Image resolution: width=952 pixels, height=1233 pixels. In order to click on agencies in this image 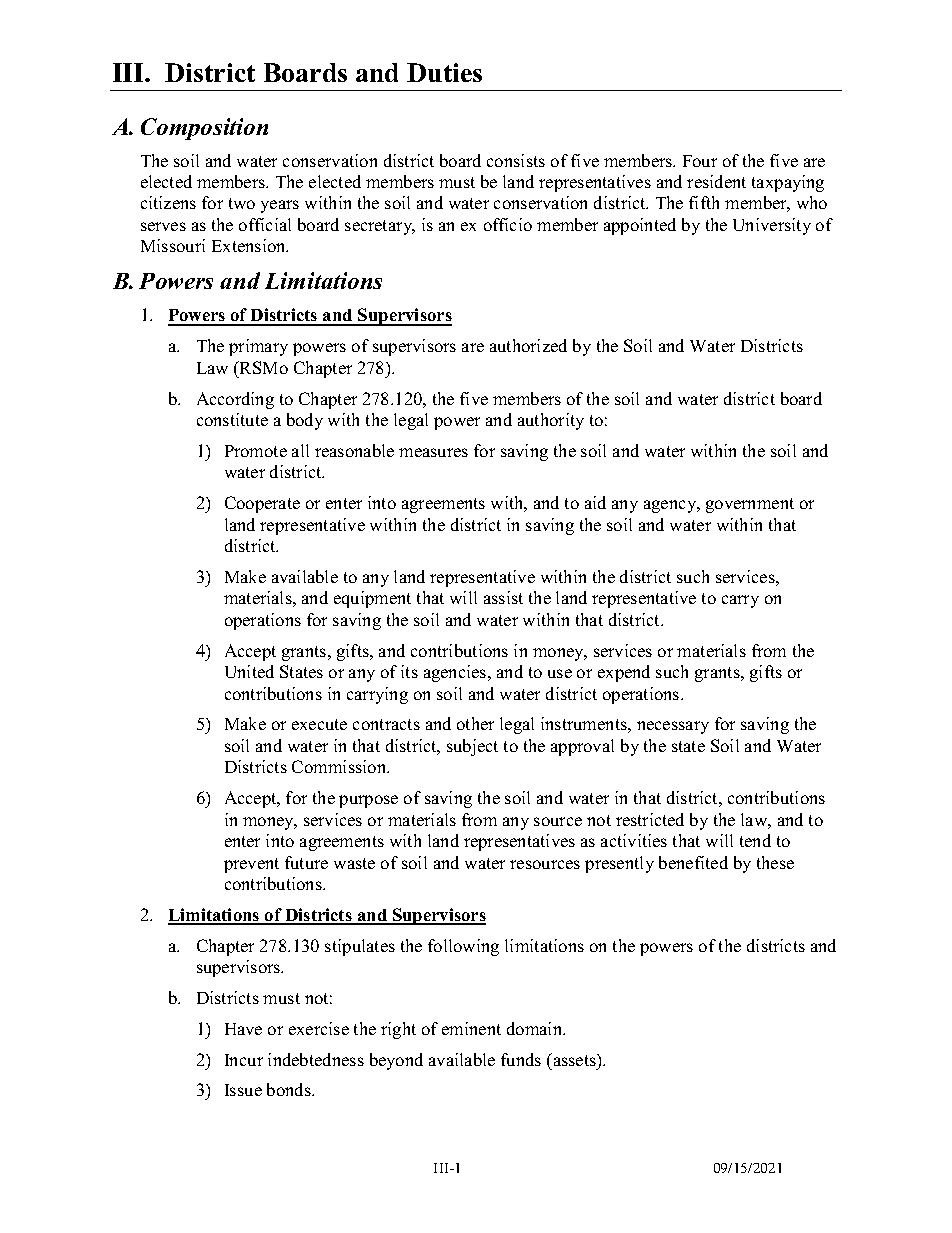, I will do `click(456, 673)`.
